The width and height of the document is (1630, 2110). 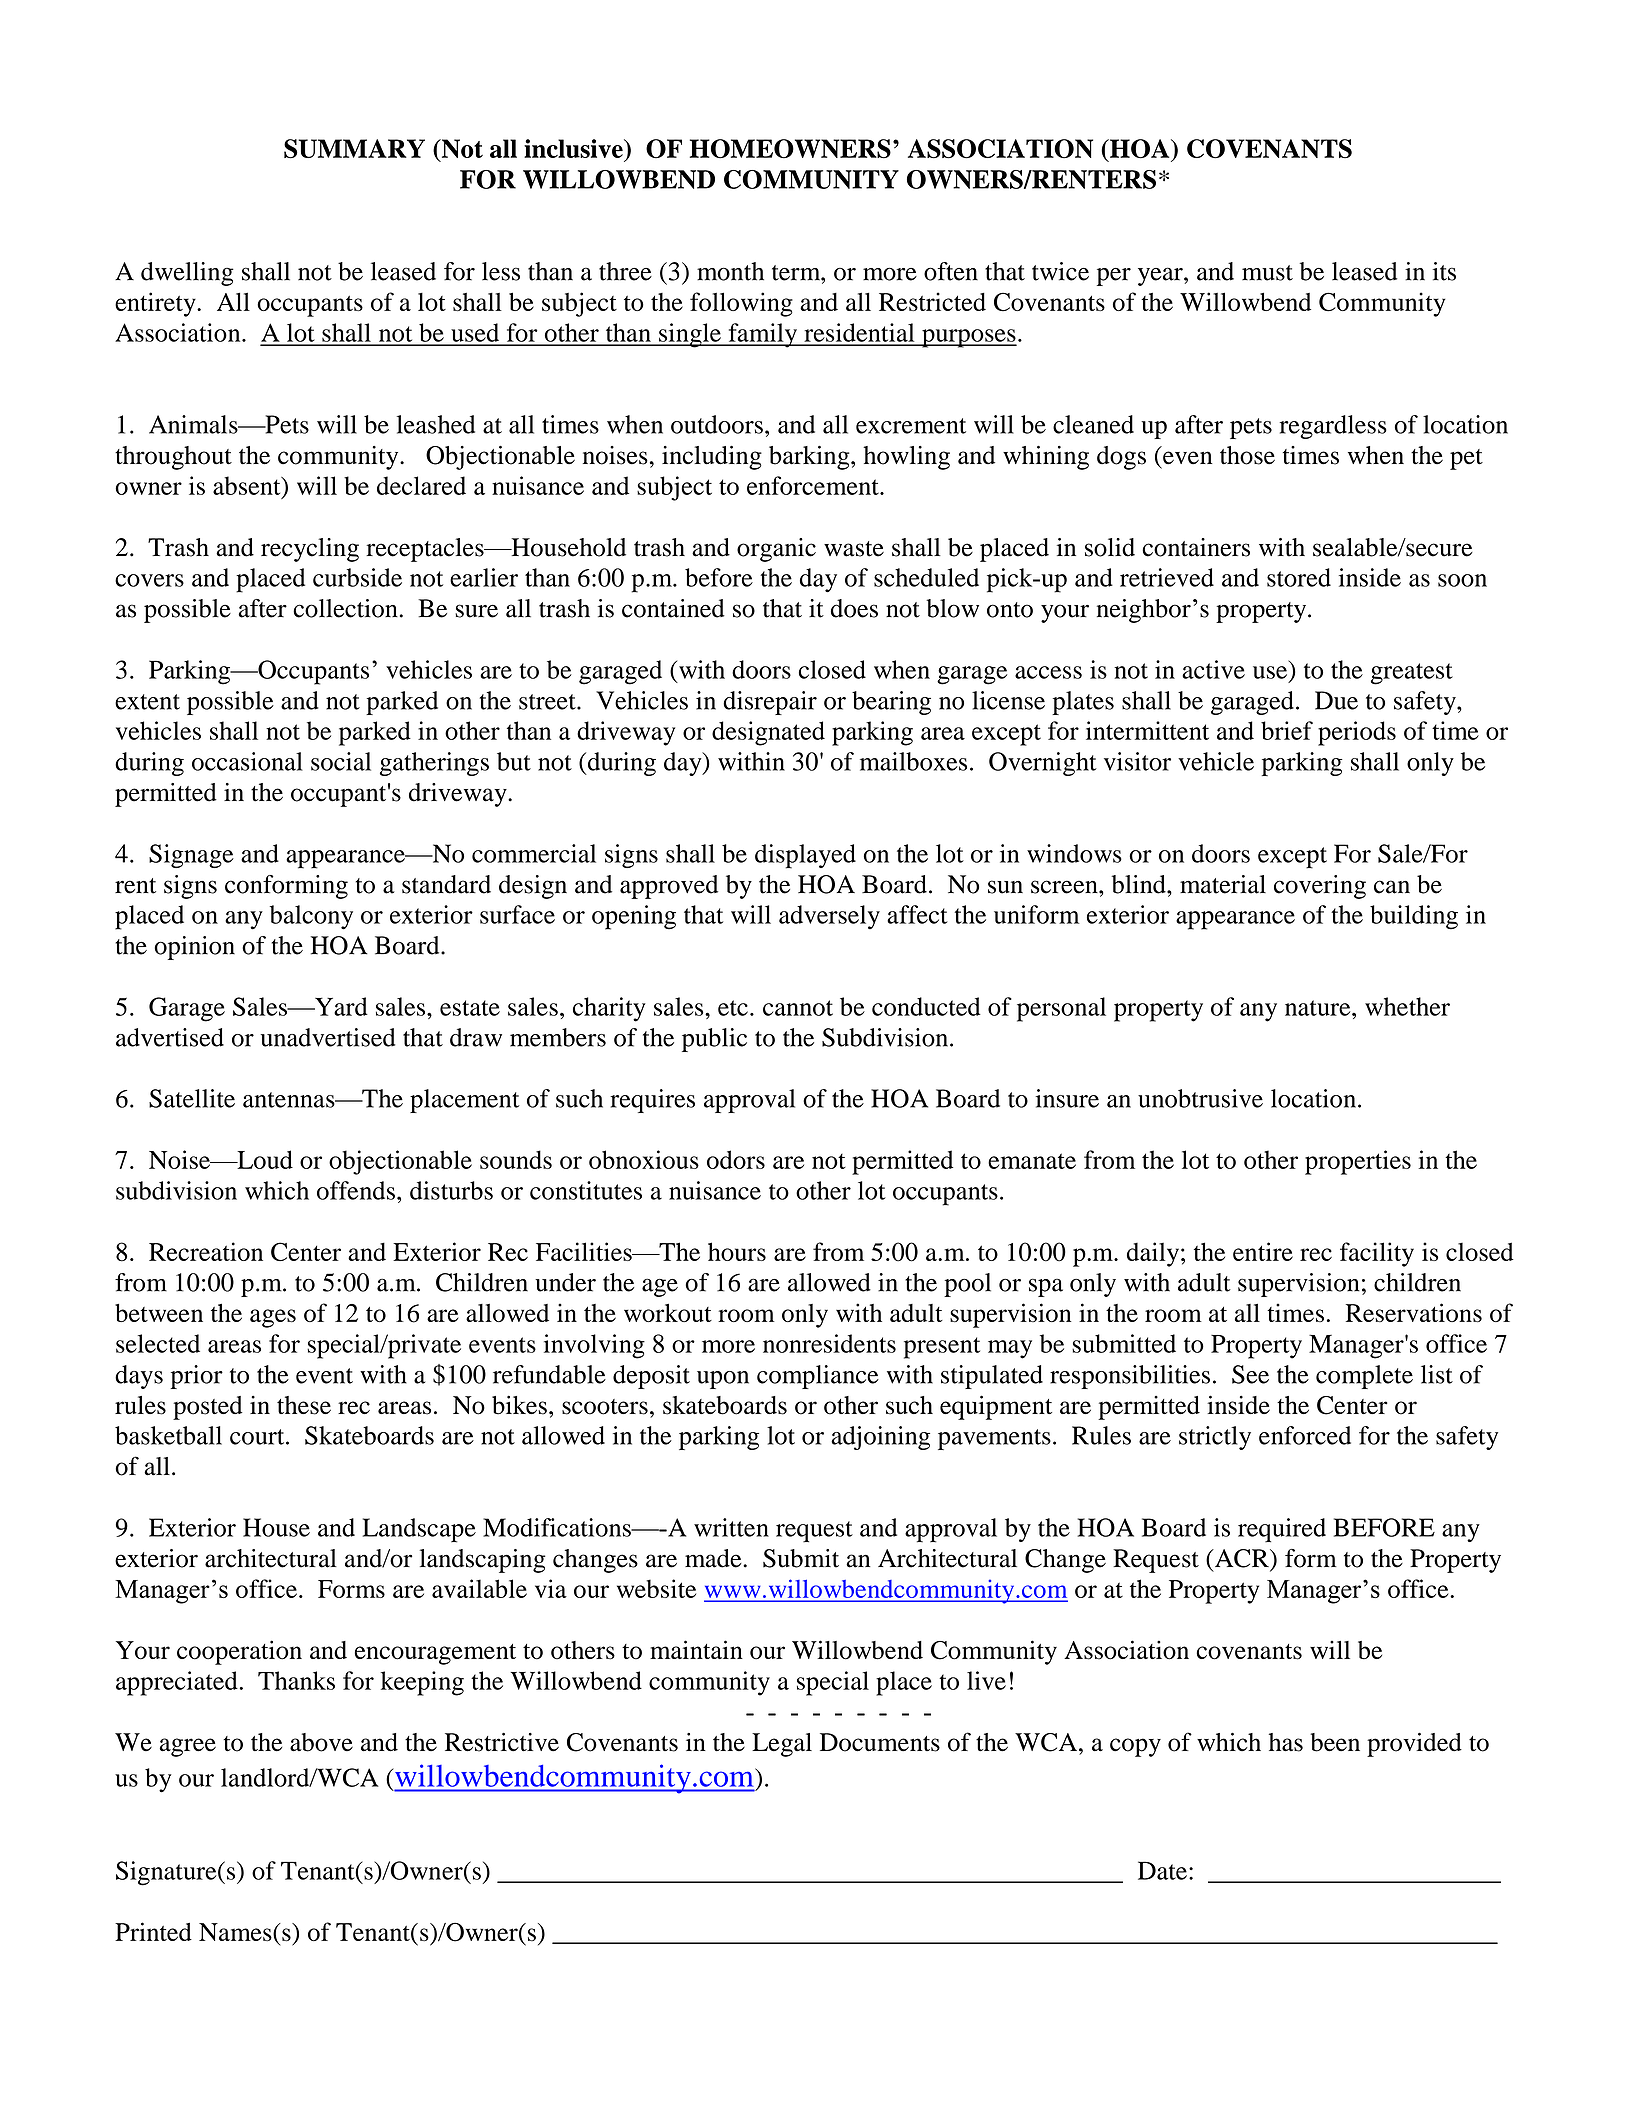 I want to click on must, so click(x=1267, y=273).
